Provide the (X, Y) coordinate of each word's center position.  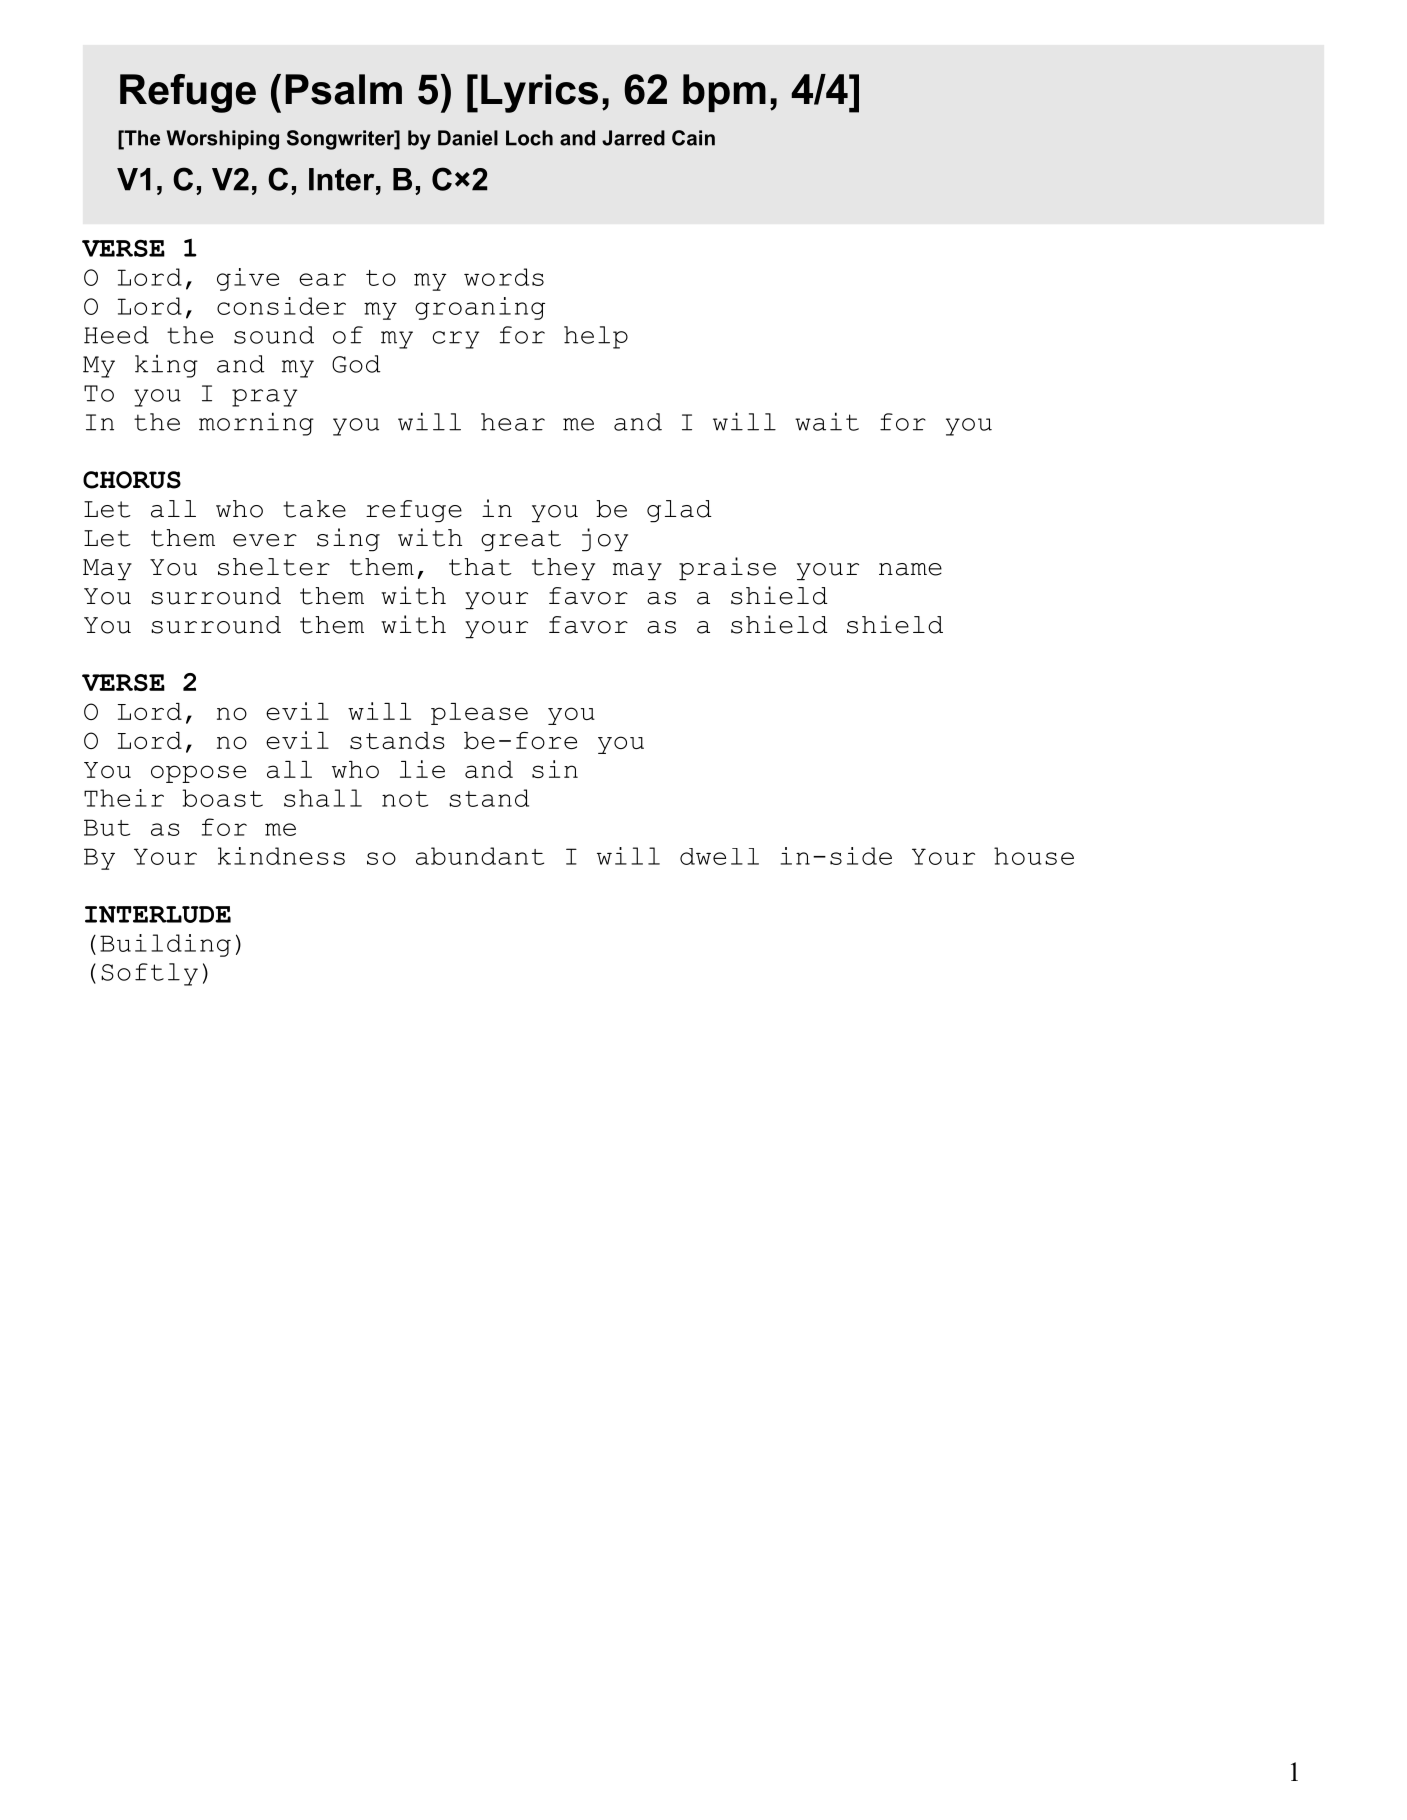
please (479, 714)
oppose (198, 774)
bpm (724, 93)
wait (827, 421)
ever (265, 540)
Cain (693, 138)
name (910, 569)
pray (264, 398)
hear (513, 422)
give (248, 279)
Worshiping (223, 140)
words (504, 277)
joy (605, 540)
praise (727, 569)
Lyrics (539, 93)
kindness (281, 856)
